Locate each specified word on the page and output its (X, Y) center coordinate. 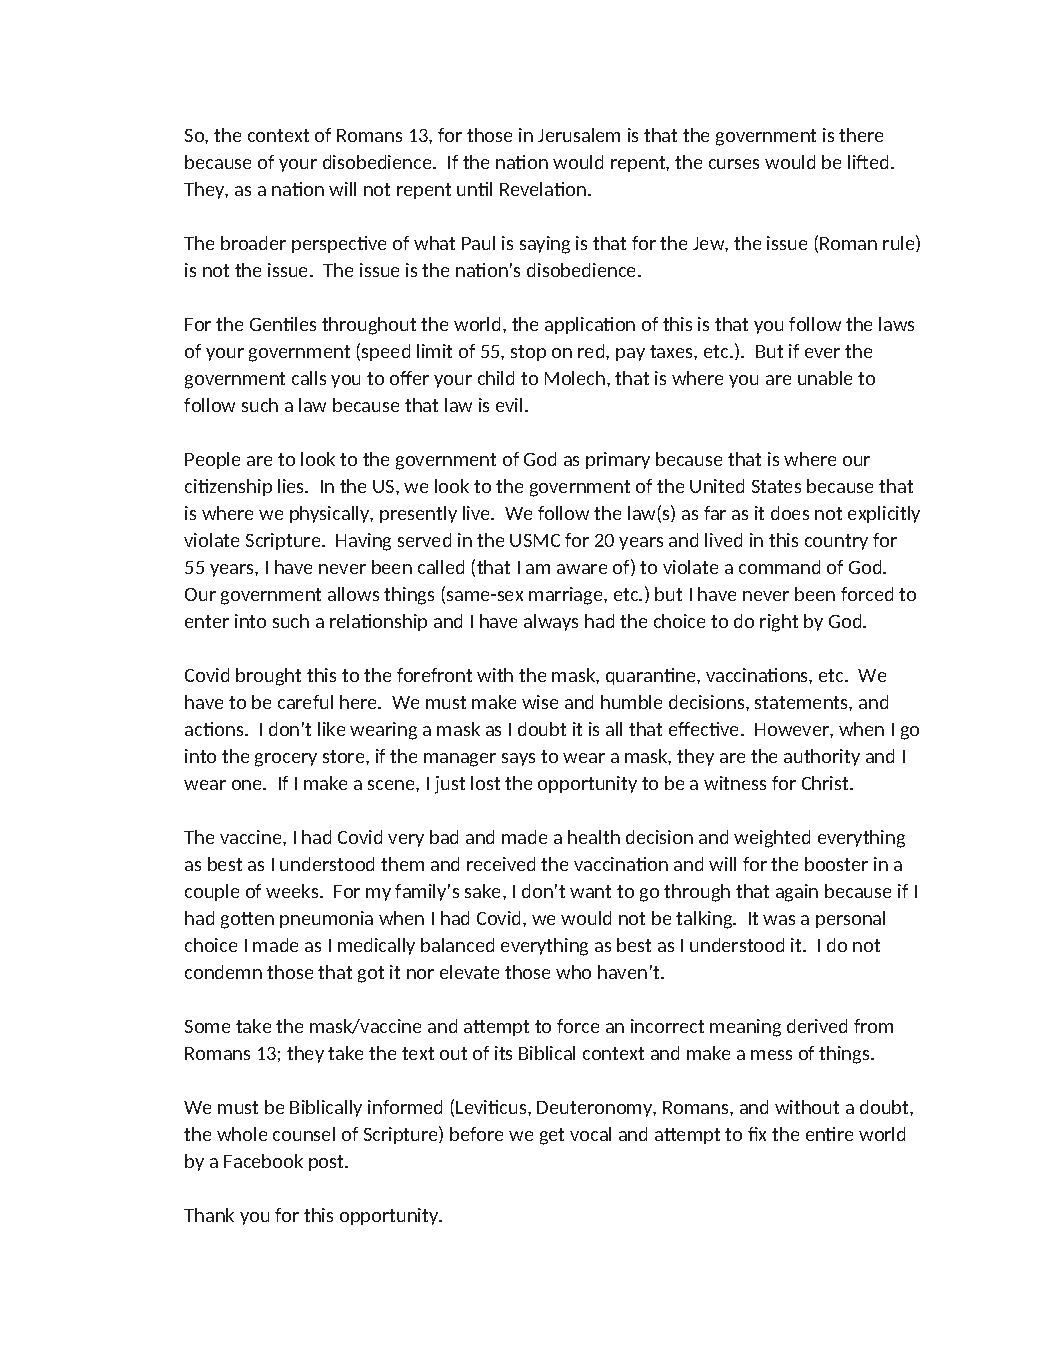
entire (829, 1134)
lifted (868, 162)
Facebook (263, 1161)
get (552, 1136)
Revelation (543, 189)
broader (253, 243)
